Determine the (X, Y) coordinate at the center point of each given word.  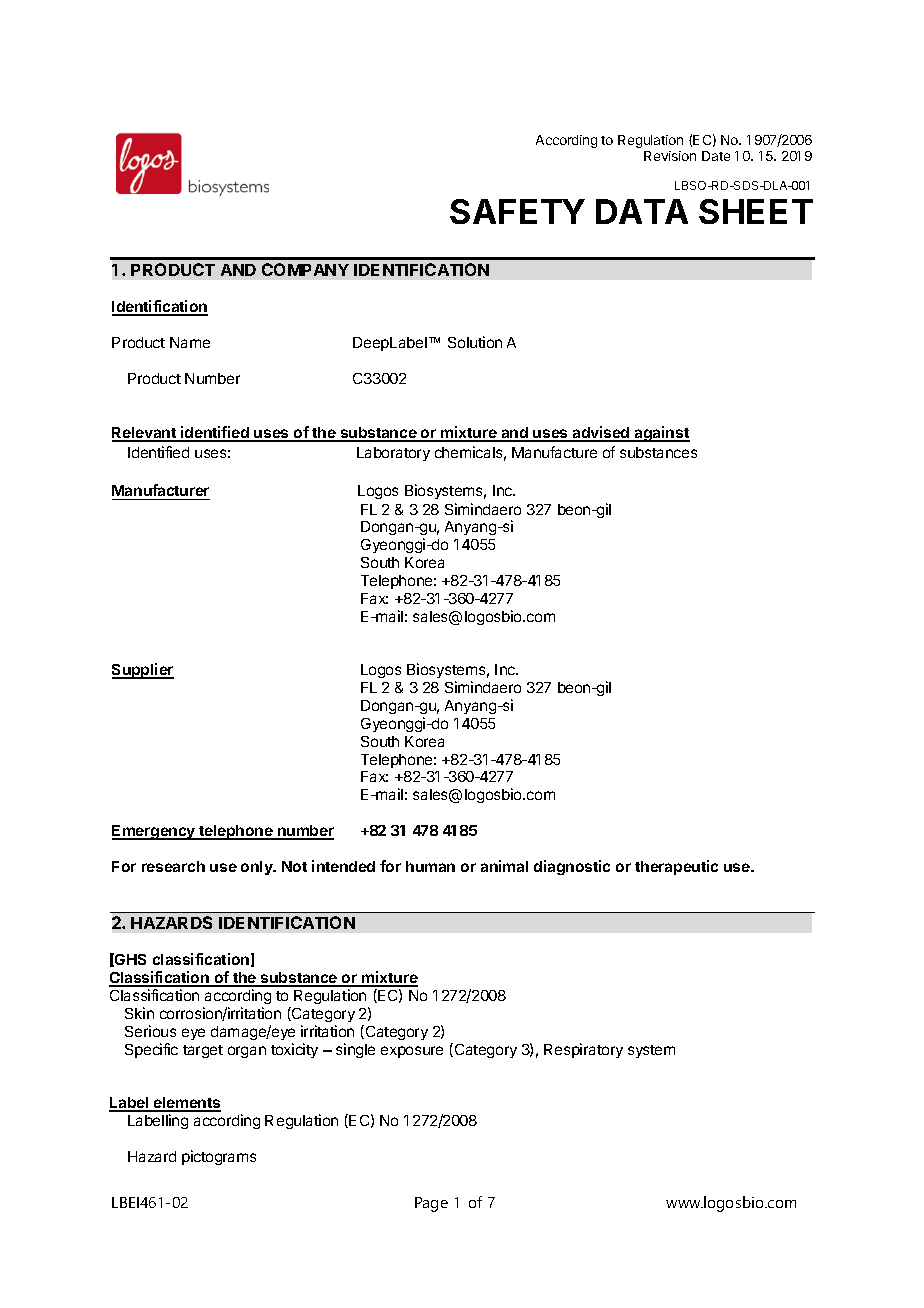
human (430, 866)
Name (190, 342)
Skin (139, 1013)
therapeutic (676, 867)
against (661, 434)
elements (186, 1104)
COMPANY (305, 269)
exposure (412, 1052)
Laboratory (393, 454)
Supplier (143, 671)
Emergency (155, 832)
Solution (475, 342)
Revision (670, 156)
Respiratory (583, 1050)
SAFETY (517, 211)
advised (601, 433)
